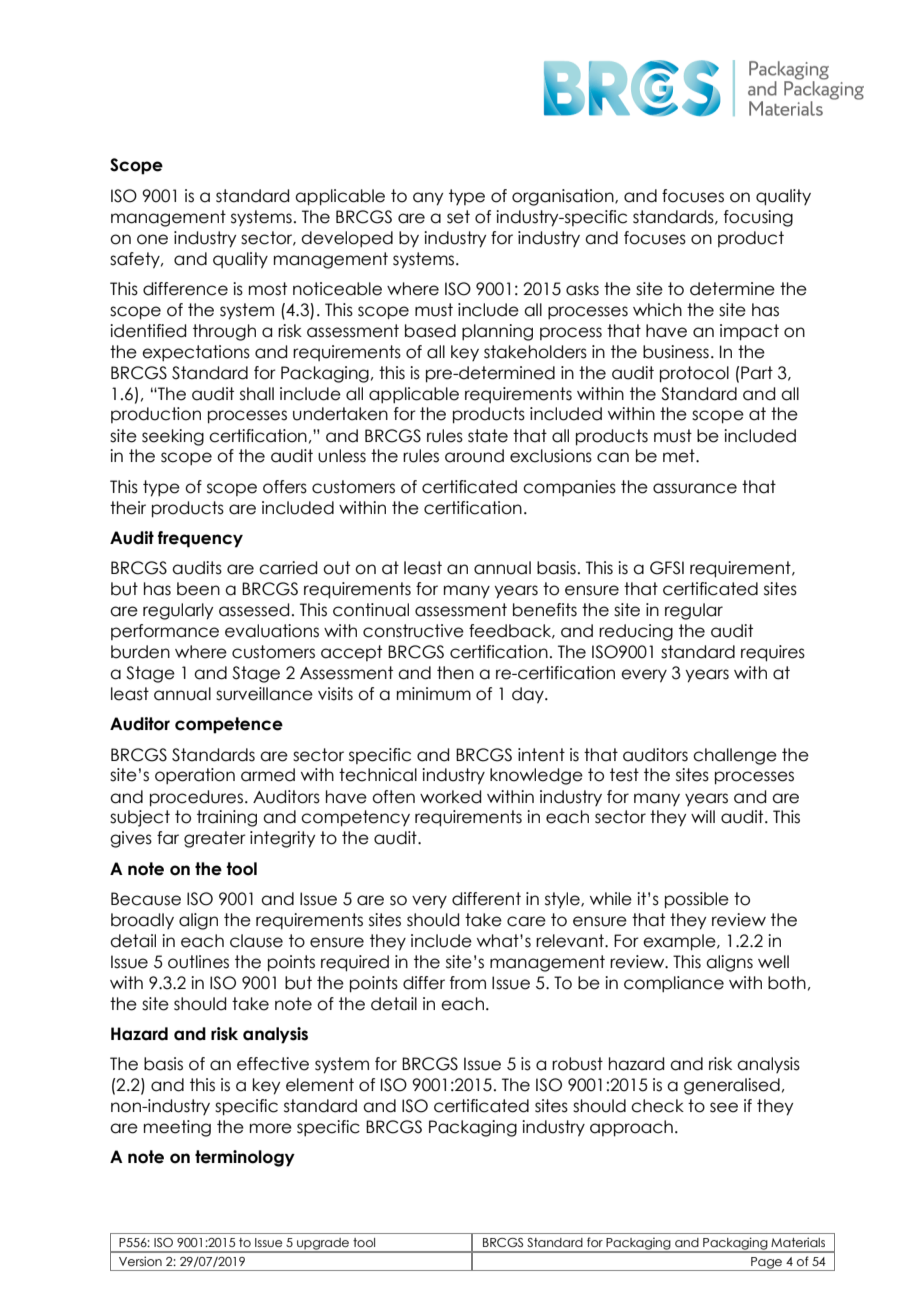 The width and height of the image is (924, 1308). Describe the element at coordinates (245, 1158) in the image. I see `terminology` at that location.
